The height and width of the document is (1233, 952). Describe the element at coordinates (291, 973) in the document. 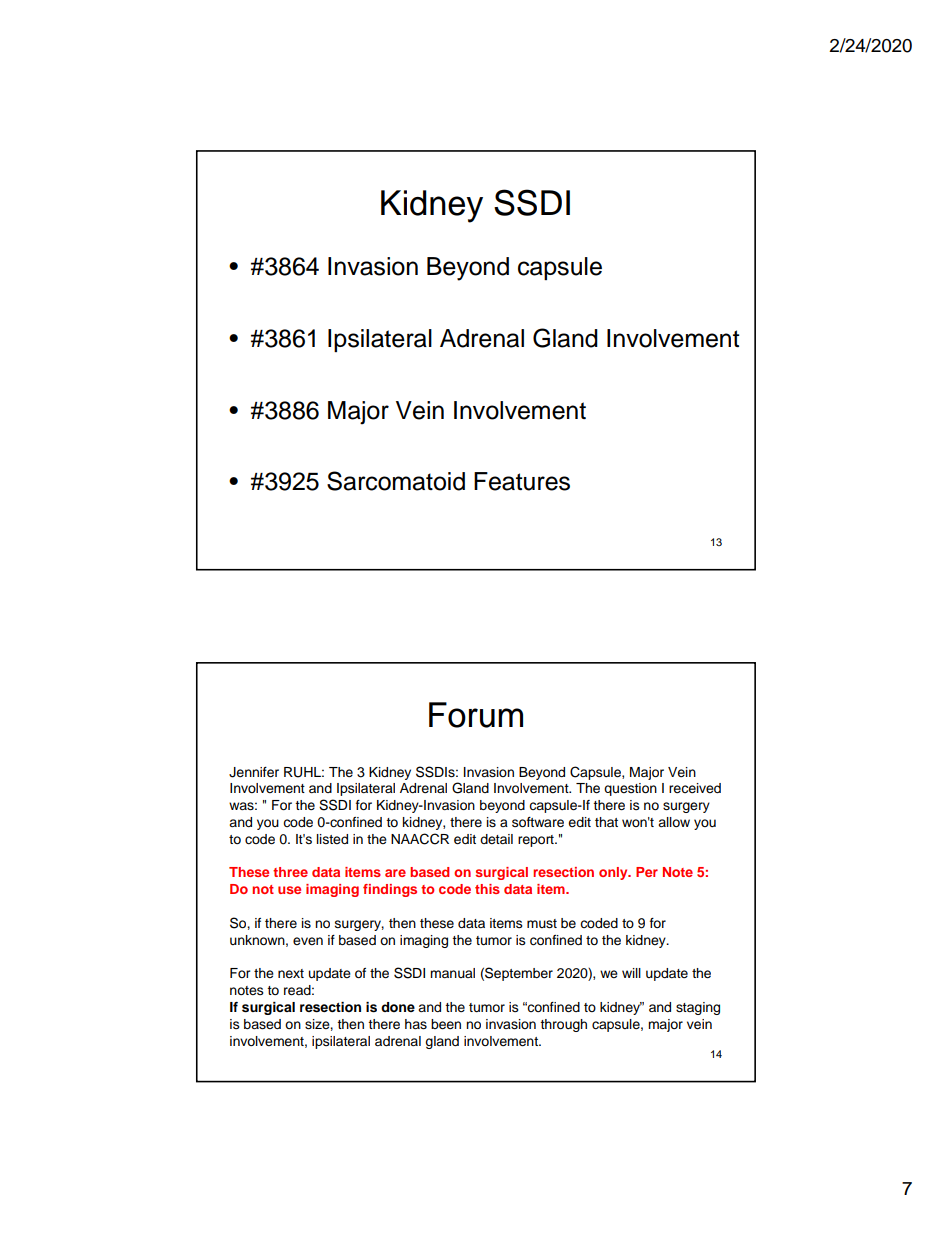

I see `next` at that location.
